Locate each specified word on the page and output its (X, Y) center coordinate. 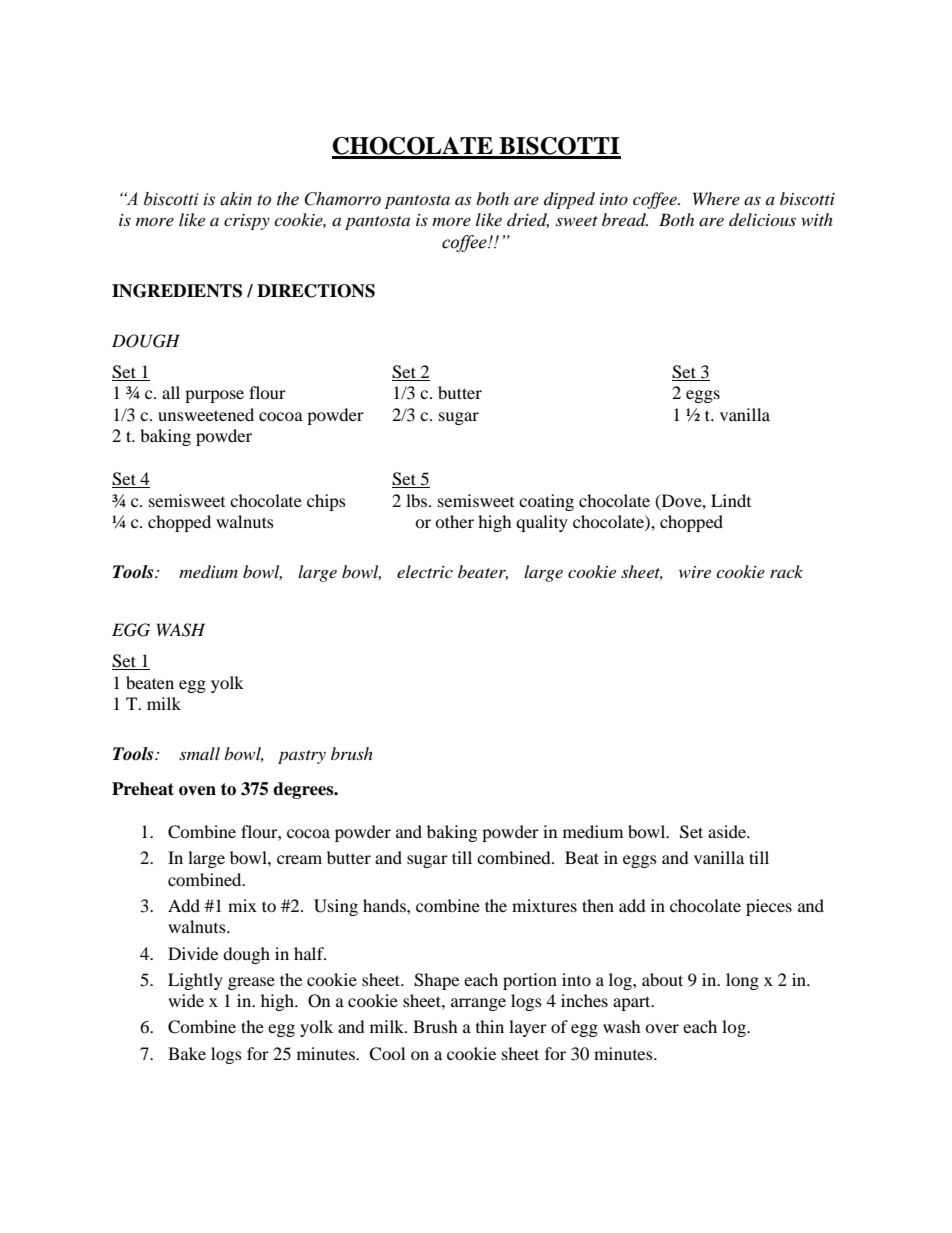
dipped (569, 200)
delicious (762, 219)
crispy (247, 222)
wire (695, 572)
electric (425, 571)
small (199, 753)
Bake (187, 1053)
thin (490, 1026)
